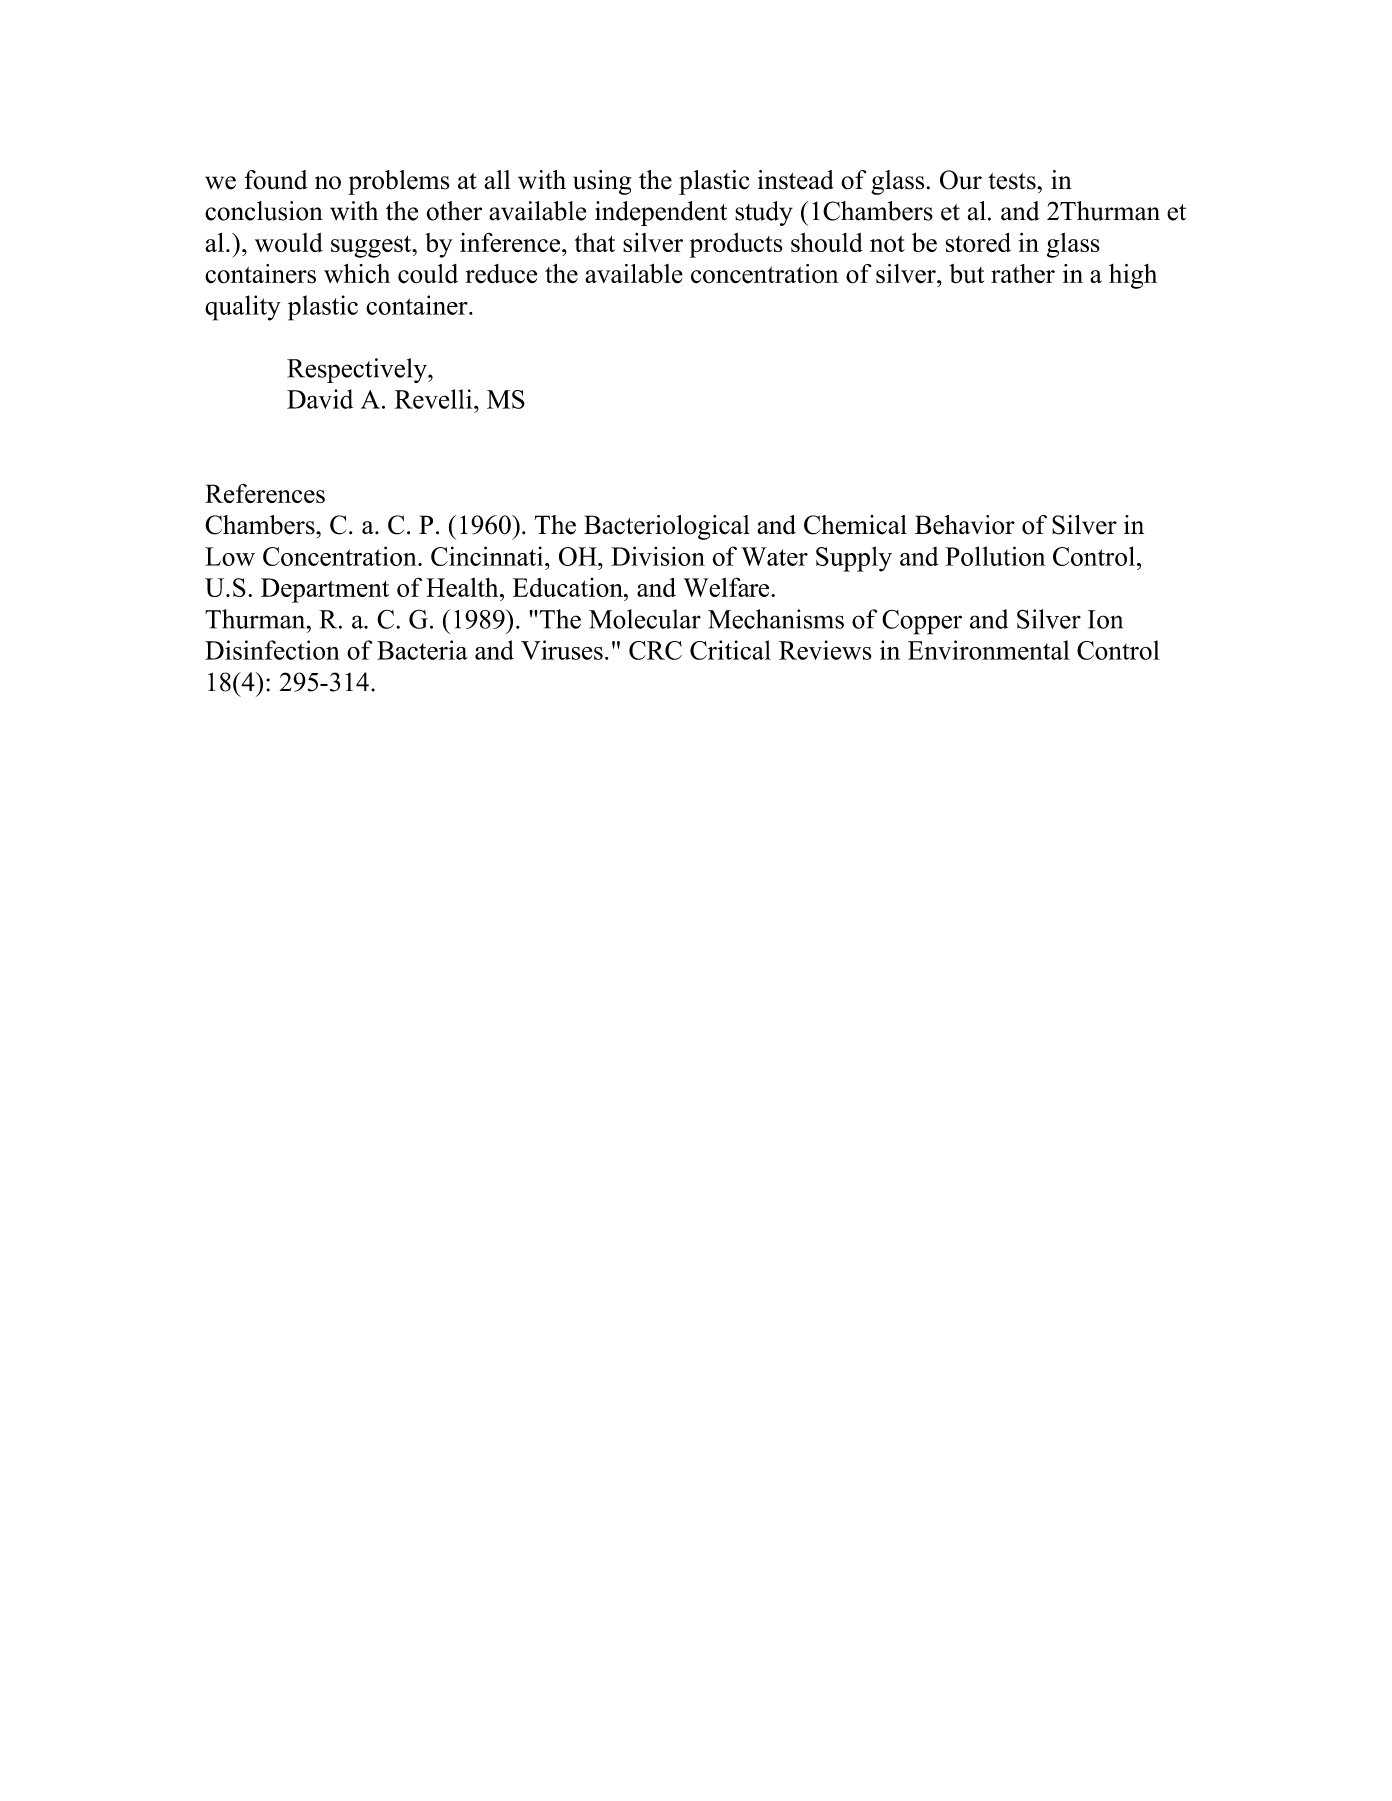 The width and height of the screenshot is (1392, 1801). I want to click on Behavior, so click(965, 525).
